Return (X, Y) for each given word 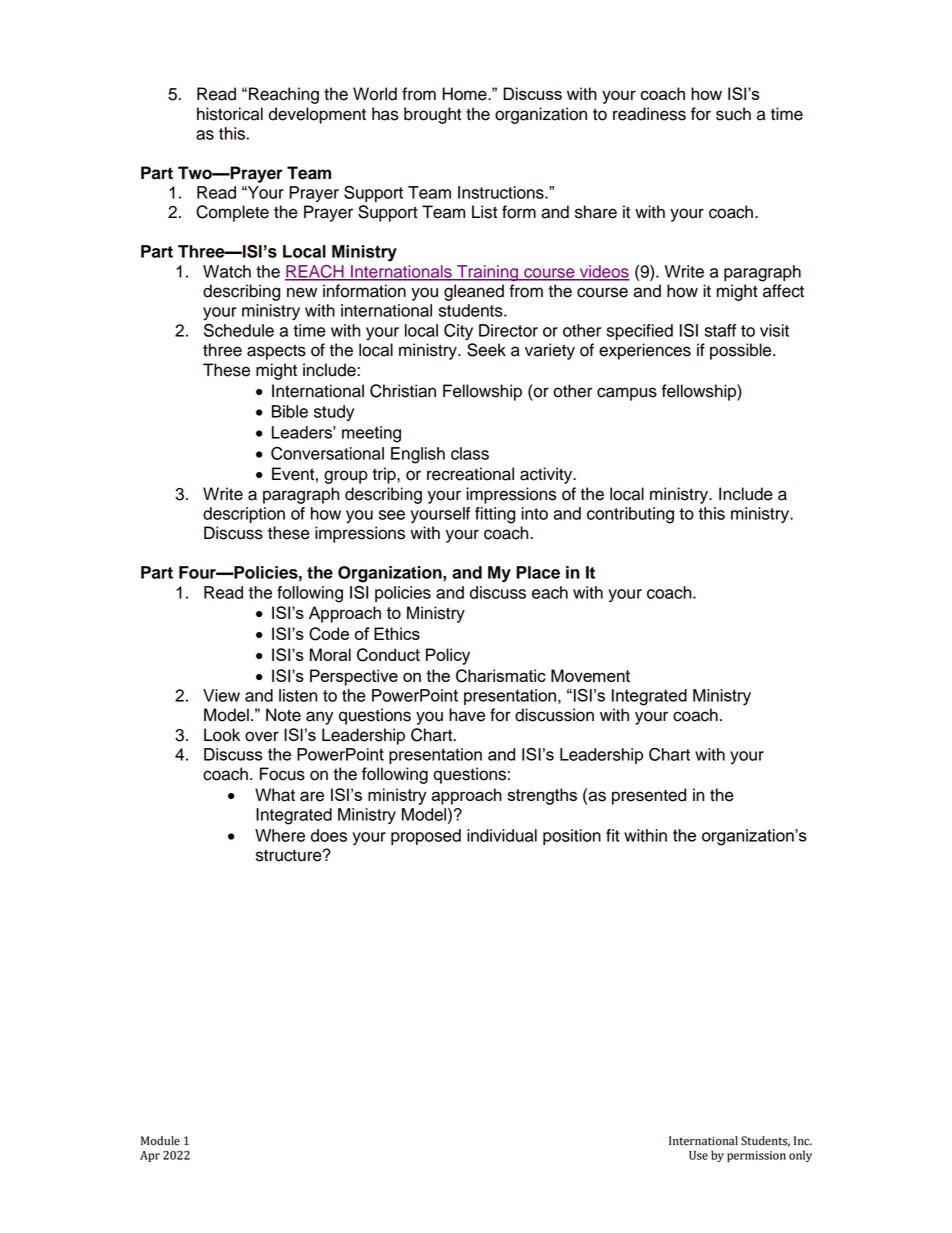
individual (502, 835)
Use (698, 1155)
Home (465, 94)
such (733, 114)
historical (230, 114)
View (221, 695)
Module (160, 1141)
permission (756, 1156)
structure (290, 855)
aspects (276, 352)
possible (742, 351)
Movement (590, 675)
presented (649, 796)
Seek (486, 350)
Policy (448, 656)
